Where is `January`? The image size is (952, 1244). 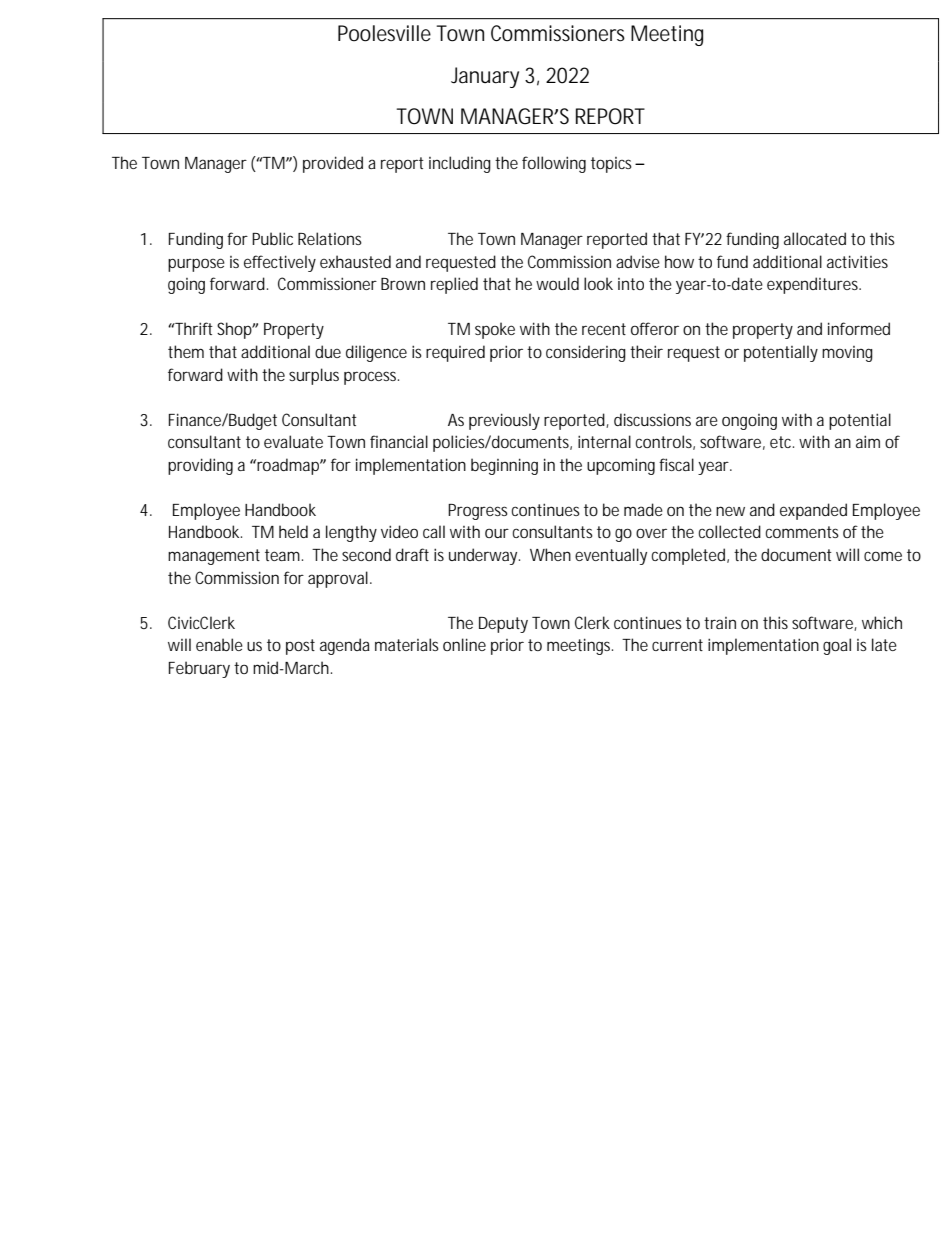
January is located at coordinates (485, 77).
